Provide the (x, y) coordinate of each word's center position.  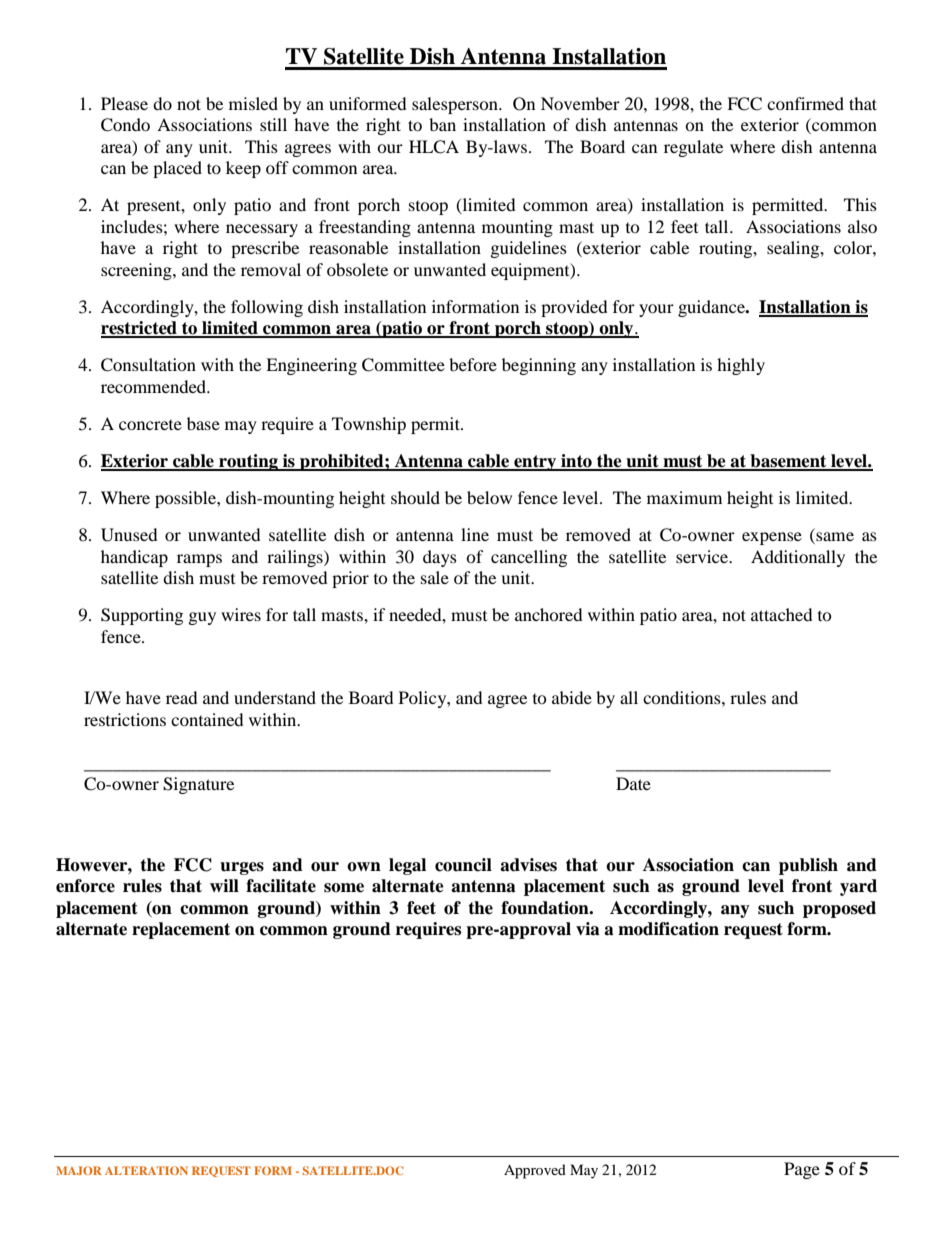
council (463, 865)
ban (442, 124)
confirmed (805, 103)
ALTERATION (146, 1170)
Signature (198, 785)
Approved (535, 1171)
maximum (684, 497)
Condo (125, 125)
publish (808, 866)
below (489, 497)
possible (186, 499)
